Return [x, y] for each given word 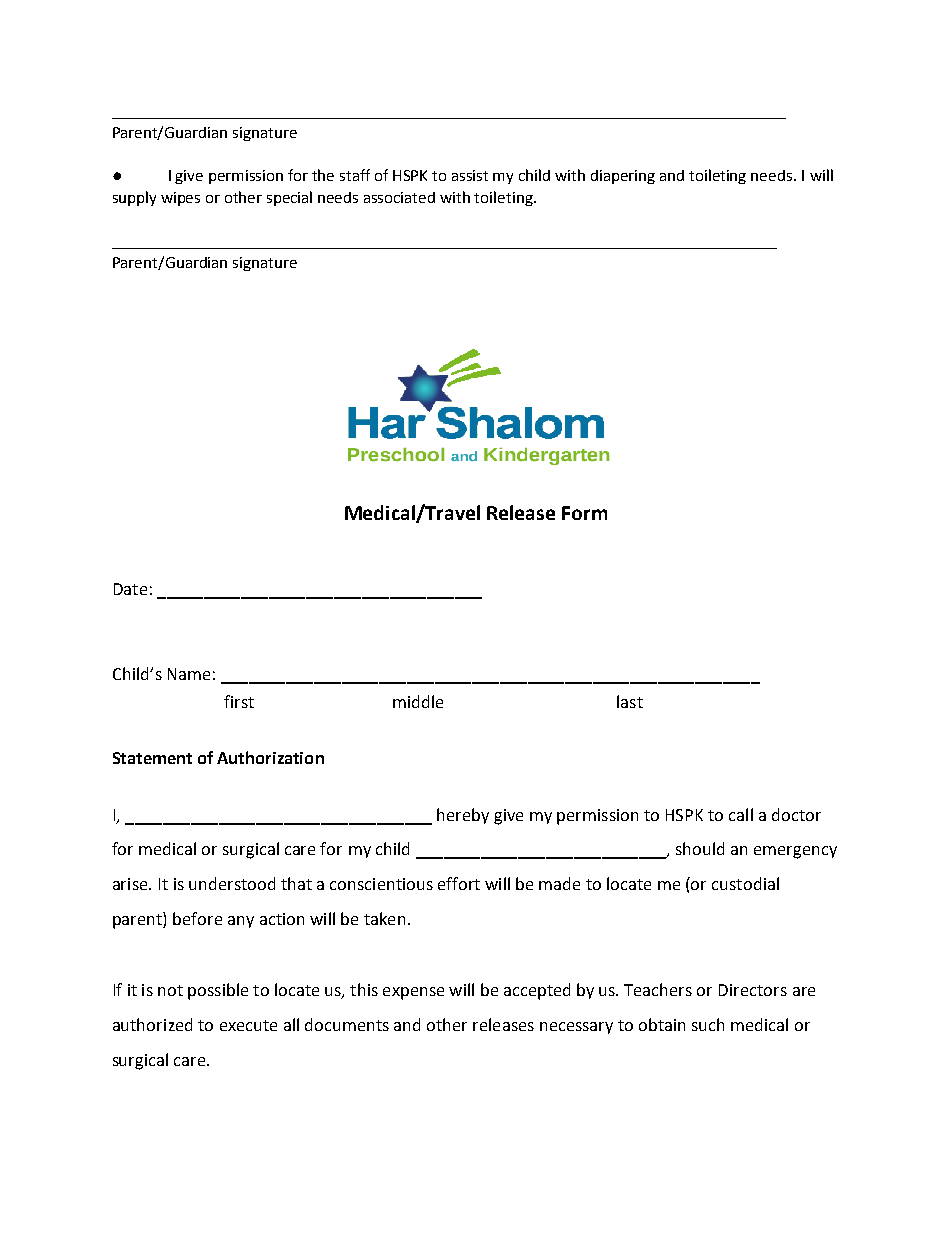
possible [218, 991]
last [630, 701]
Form [584, 513]
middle [418, 701]
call [741, 814]
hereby [463, 816]
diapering [623, 177]
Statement [152, 758]
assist [470, 175]
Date [130, 589]
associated [399, 197]
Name [189, 674]
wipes [180, 199]
